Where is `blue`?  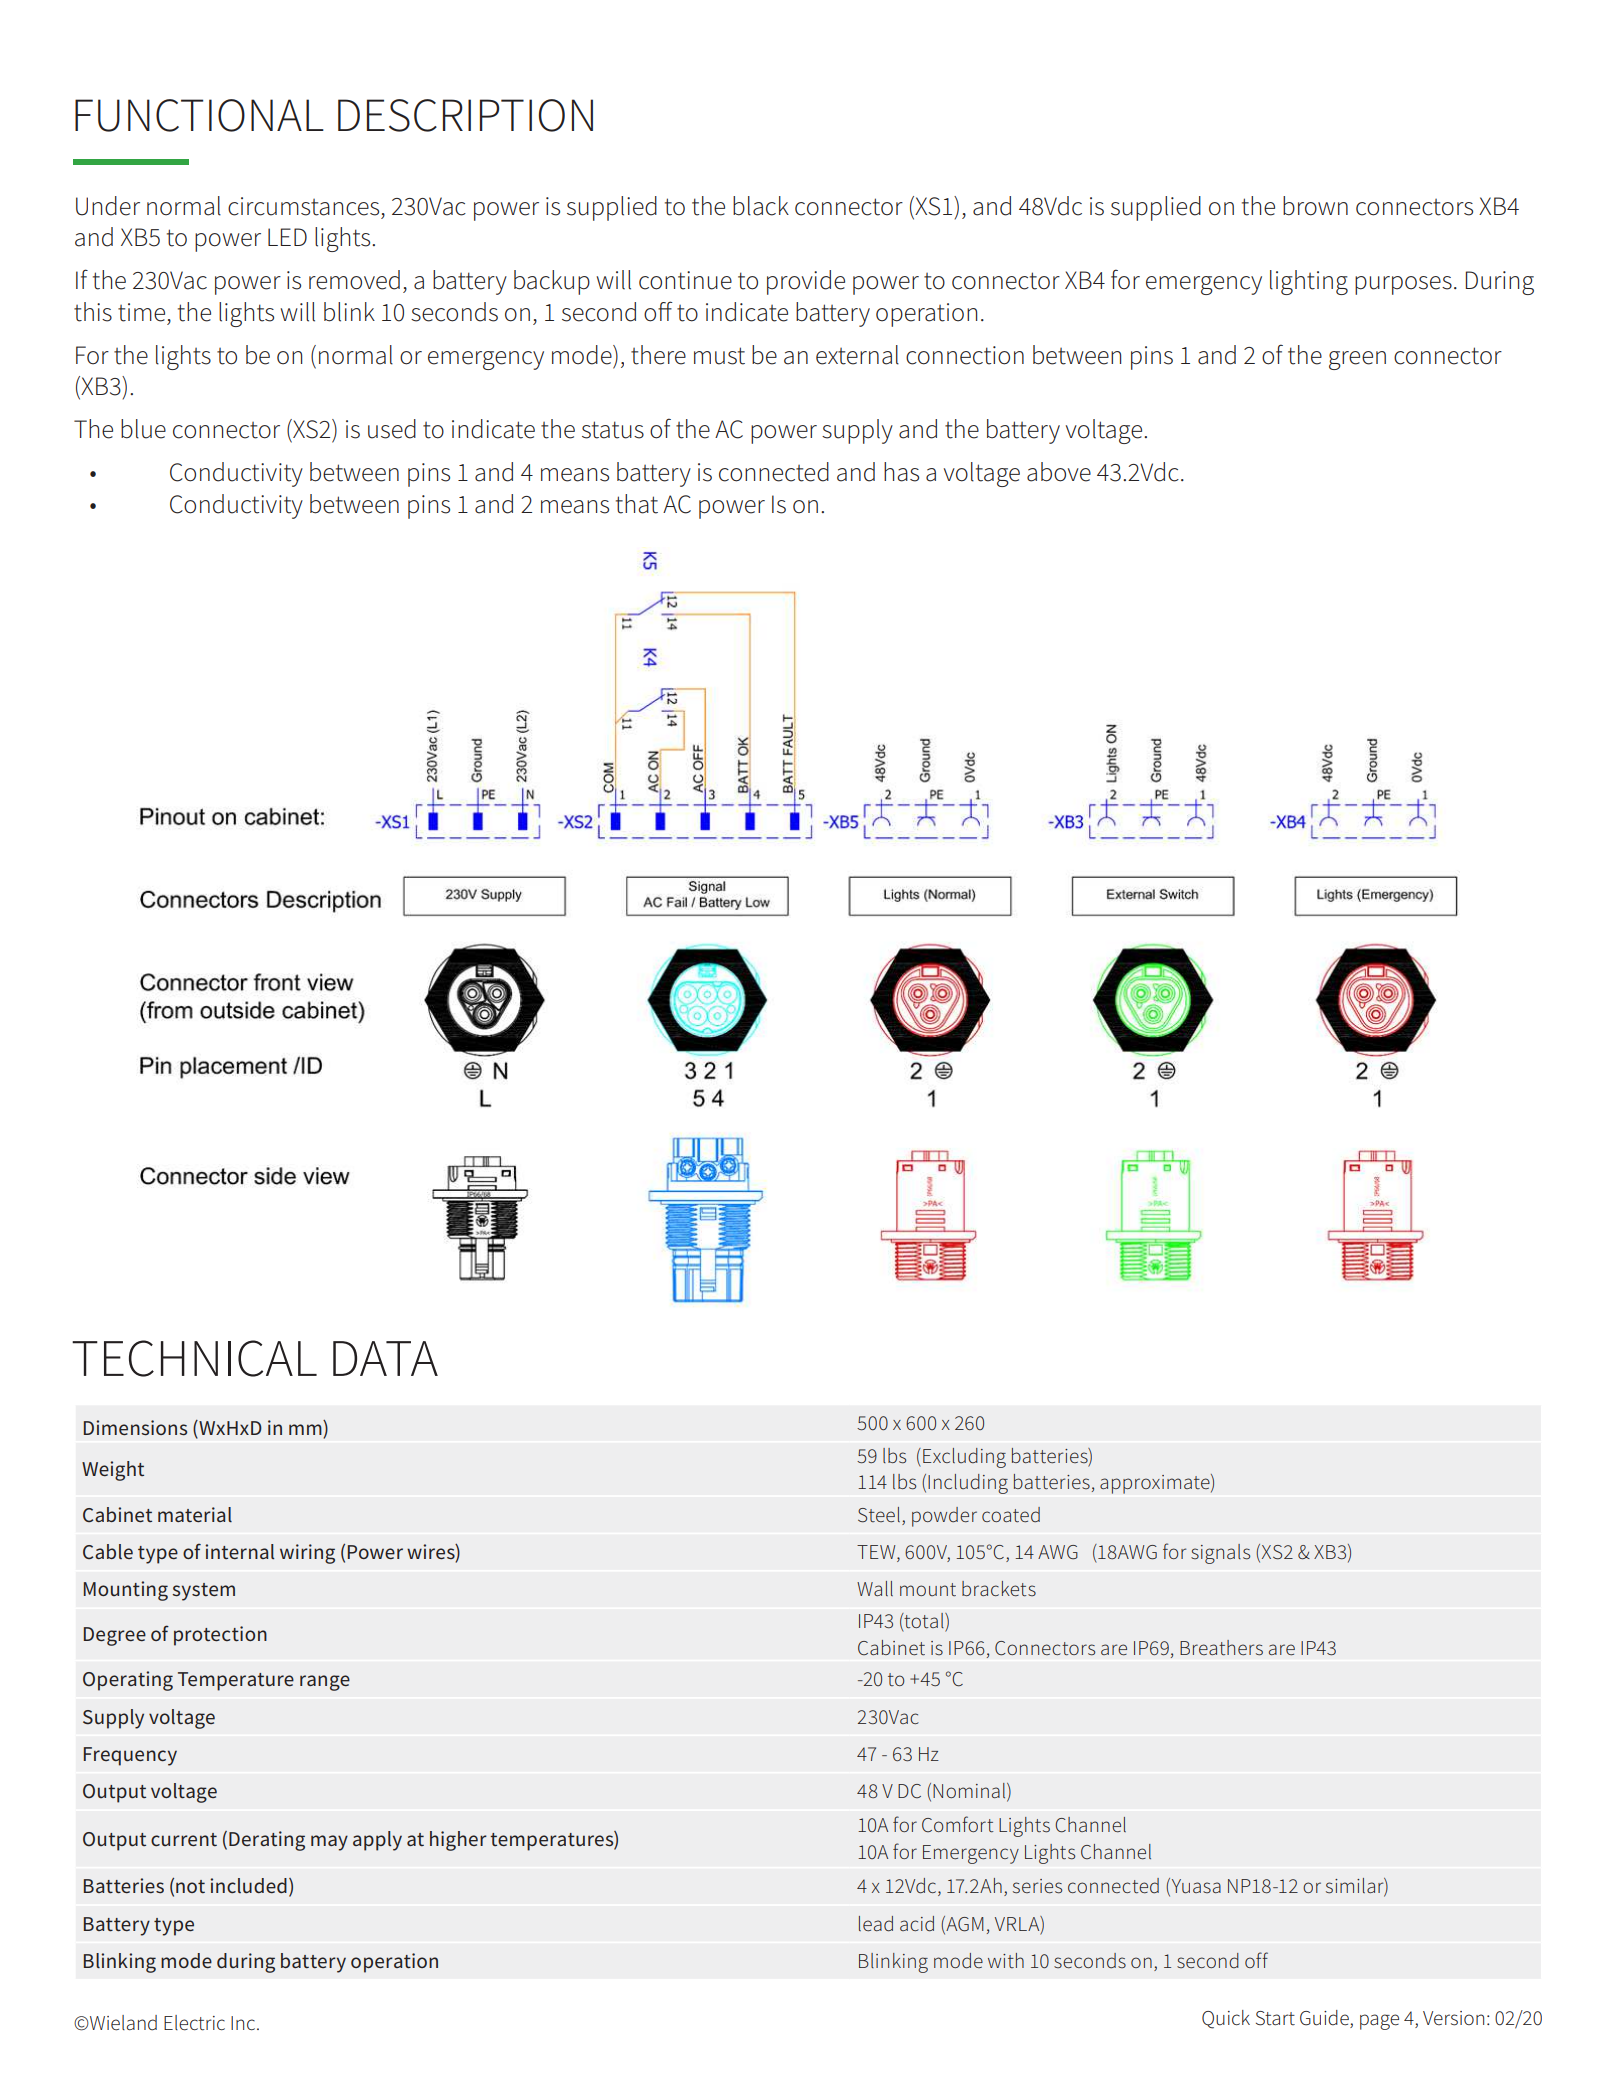
blue is located at coordinates (143, 429).
